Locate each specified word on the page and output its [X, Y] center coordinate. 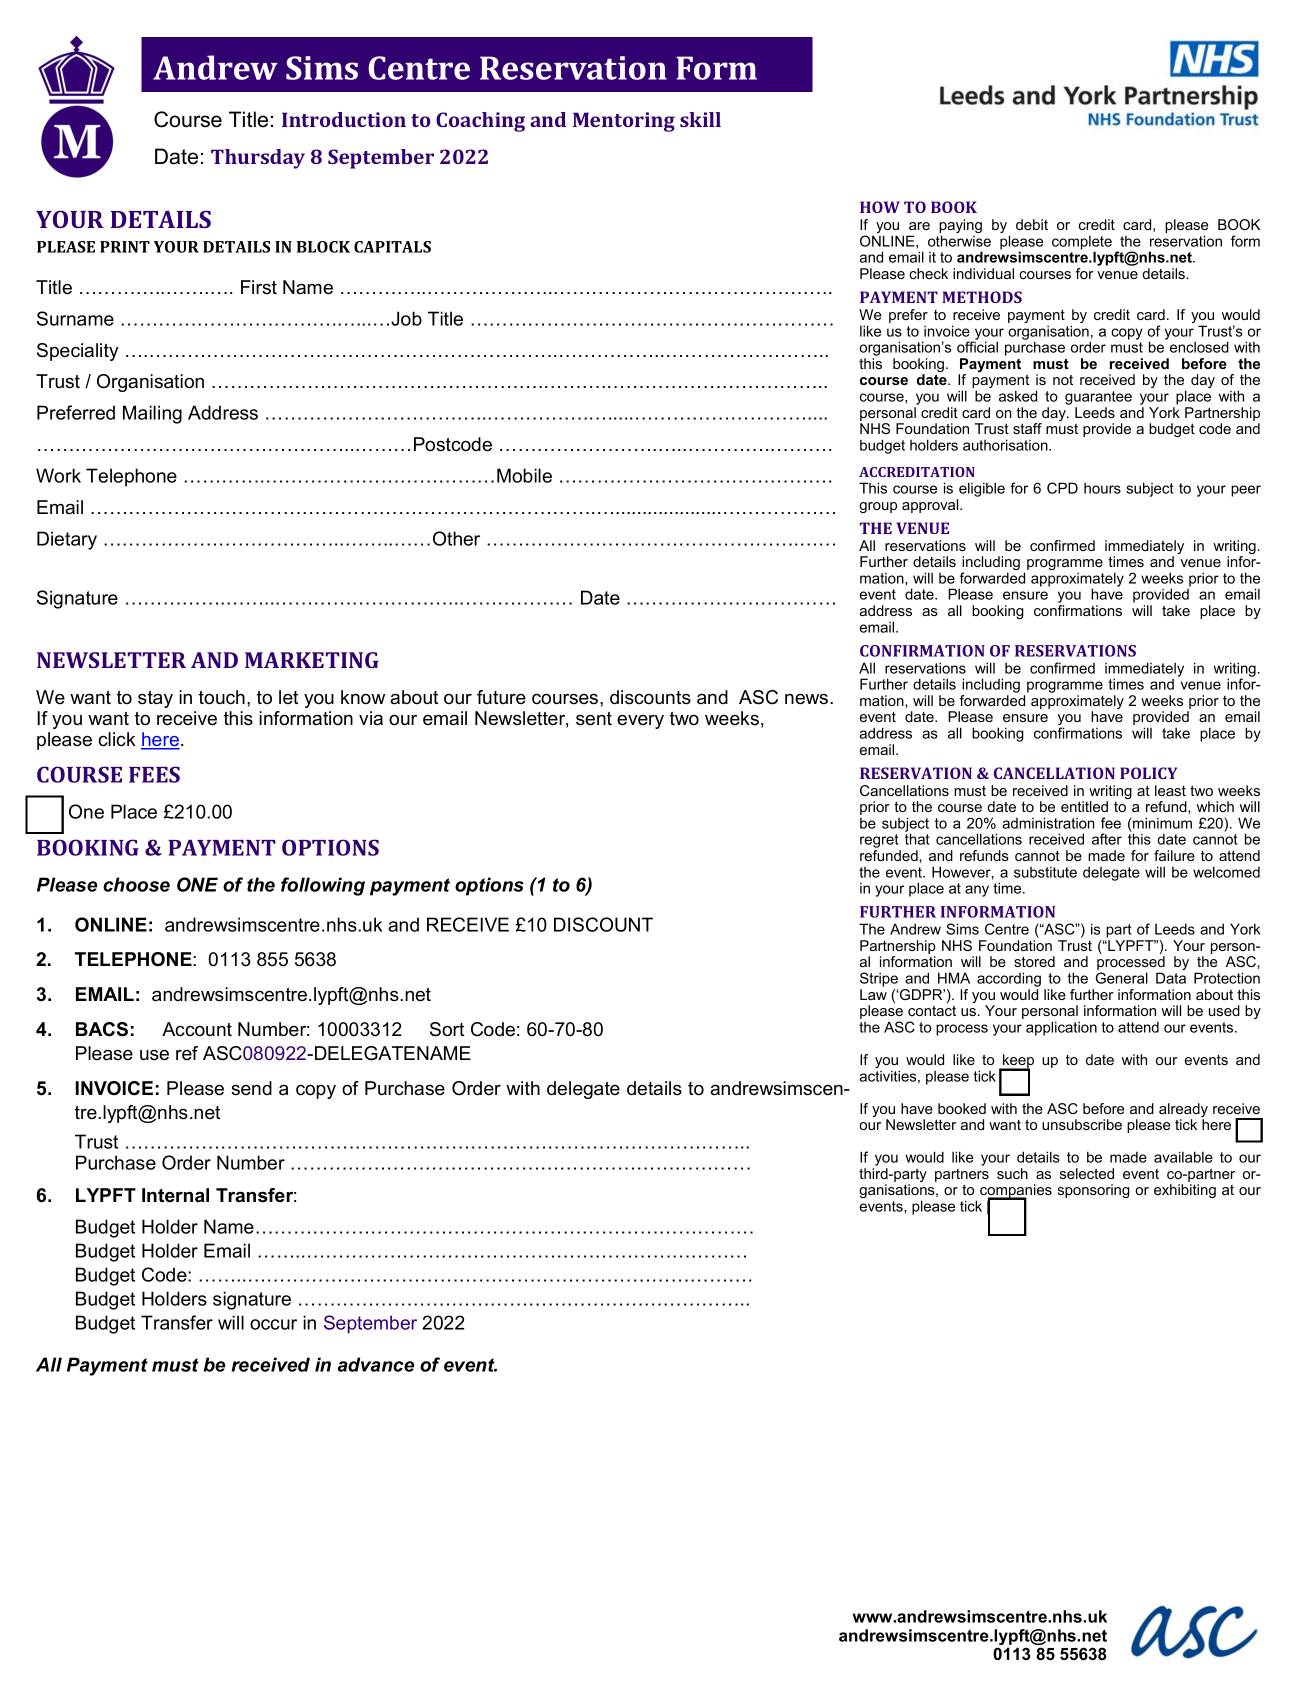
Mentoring [624, 122]
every [640, 722]
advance [376, 1364]
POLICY [1148, 773]
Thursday [258, 159]
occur [273, 1324]
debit [1032, 224]
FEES [154, 774]
